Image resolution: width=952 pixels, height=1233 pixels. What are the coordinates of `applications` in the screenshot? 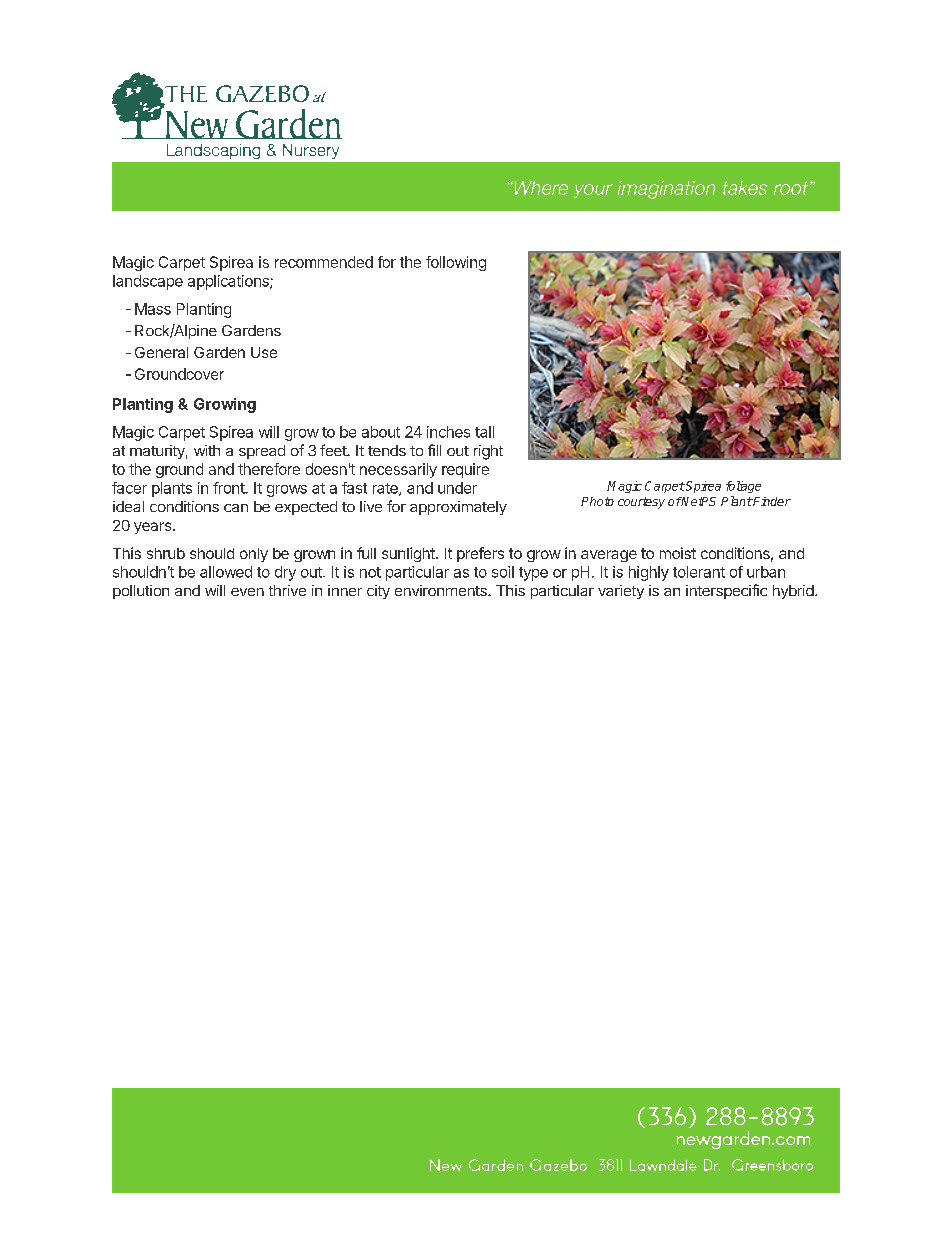 It's located at (229, 282).
